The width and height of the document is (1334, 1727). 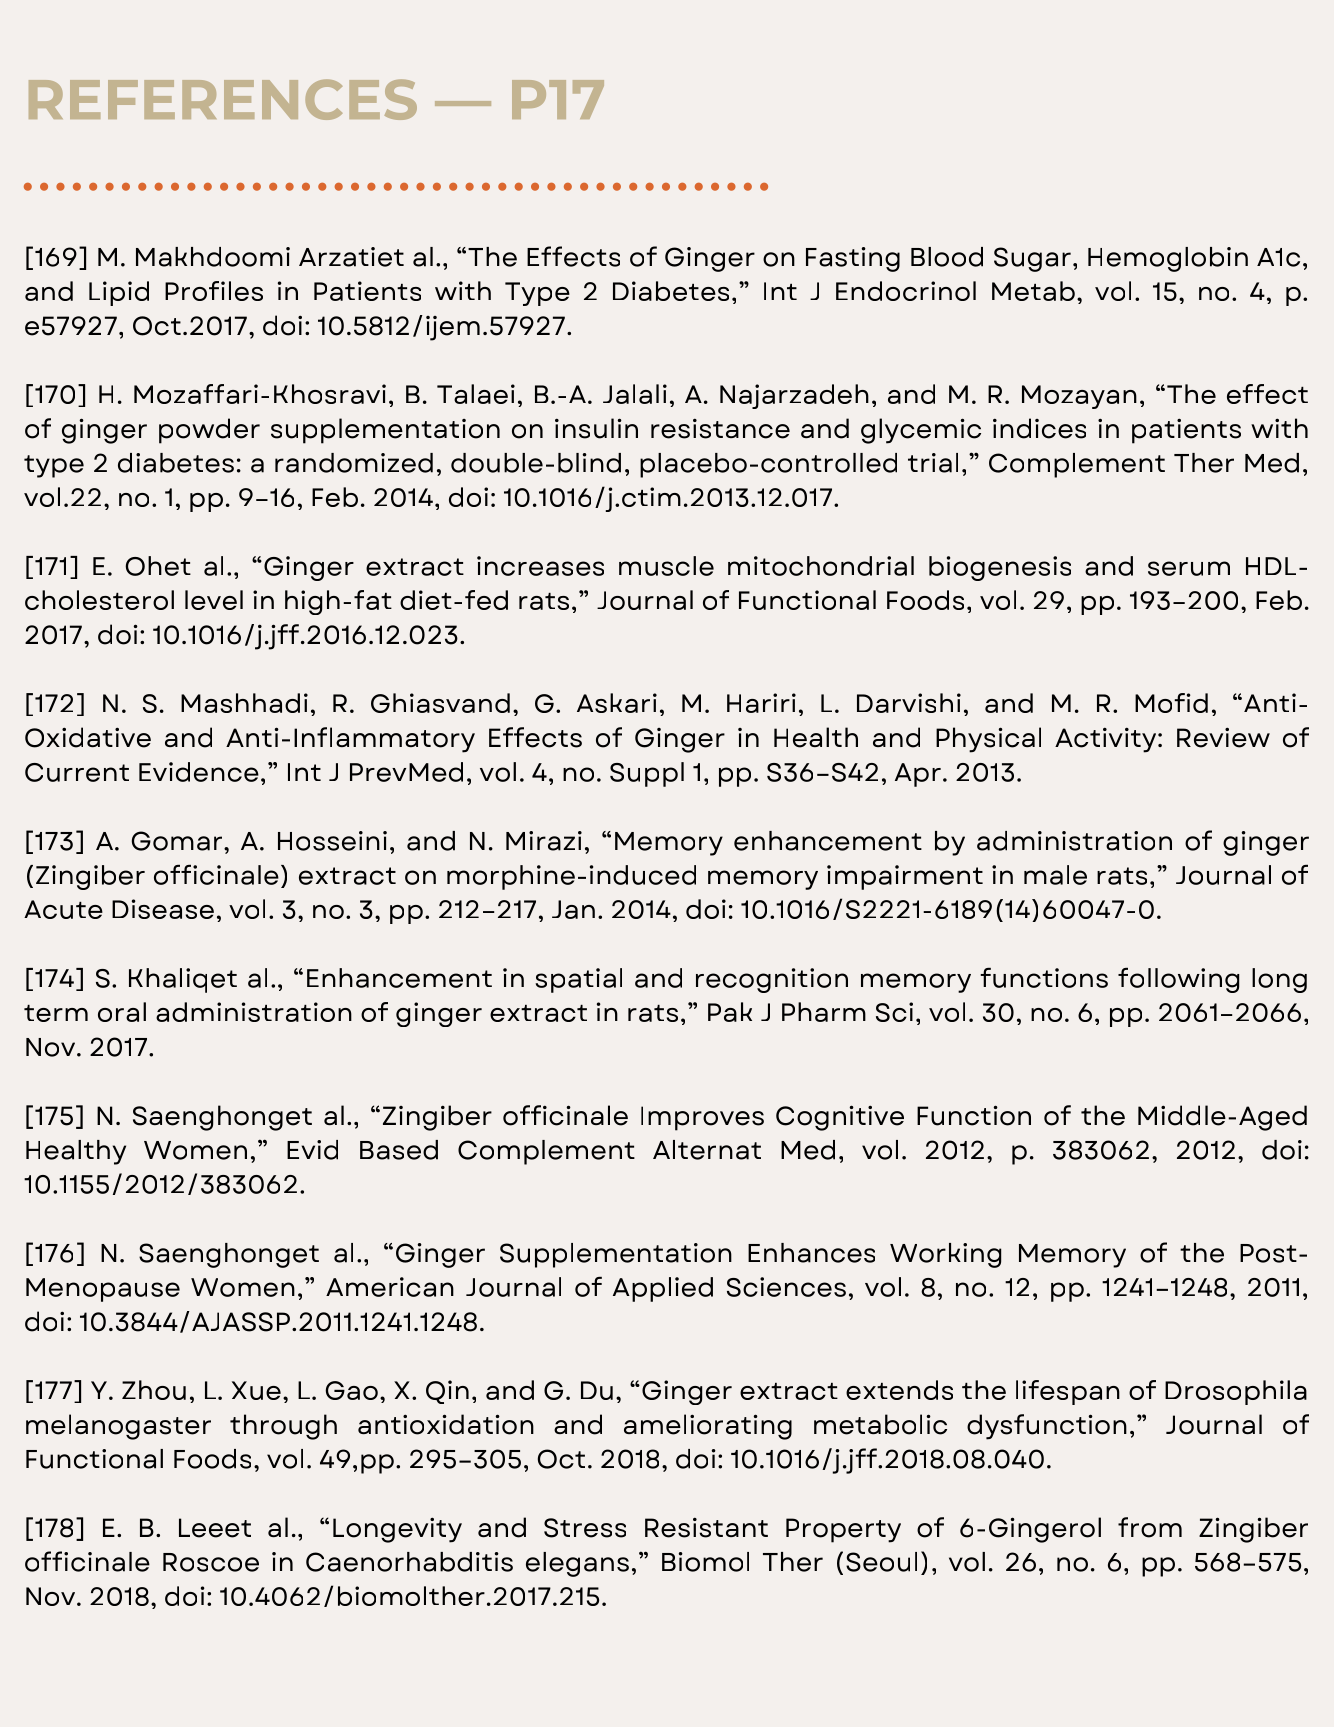 What do you see at coordinates (1032, 259) in the document?
I see `Sugar` at bounding box center [1032, 259].
